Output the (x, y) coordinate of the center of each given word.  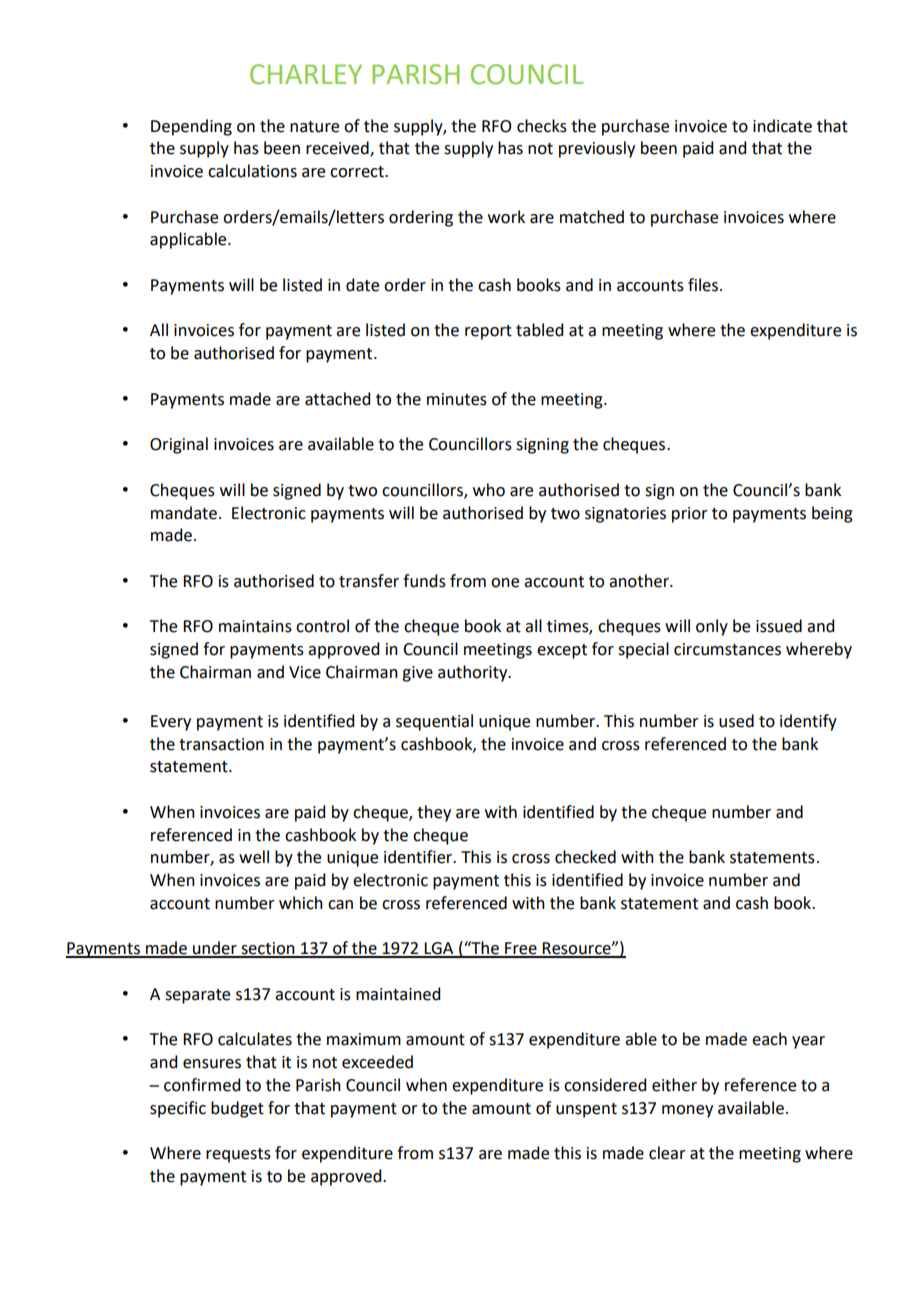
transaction (221, 744)
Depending (191, 127)
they (434, 813)
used (736, 721)
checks (542, 126)
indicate (782, 126)
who (489, 490)
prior (690, 515)
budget (237, 1109)
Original (179, 445)
